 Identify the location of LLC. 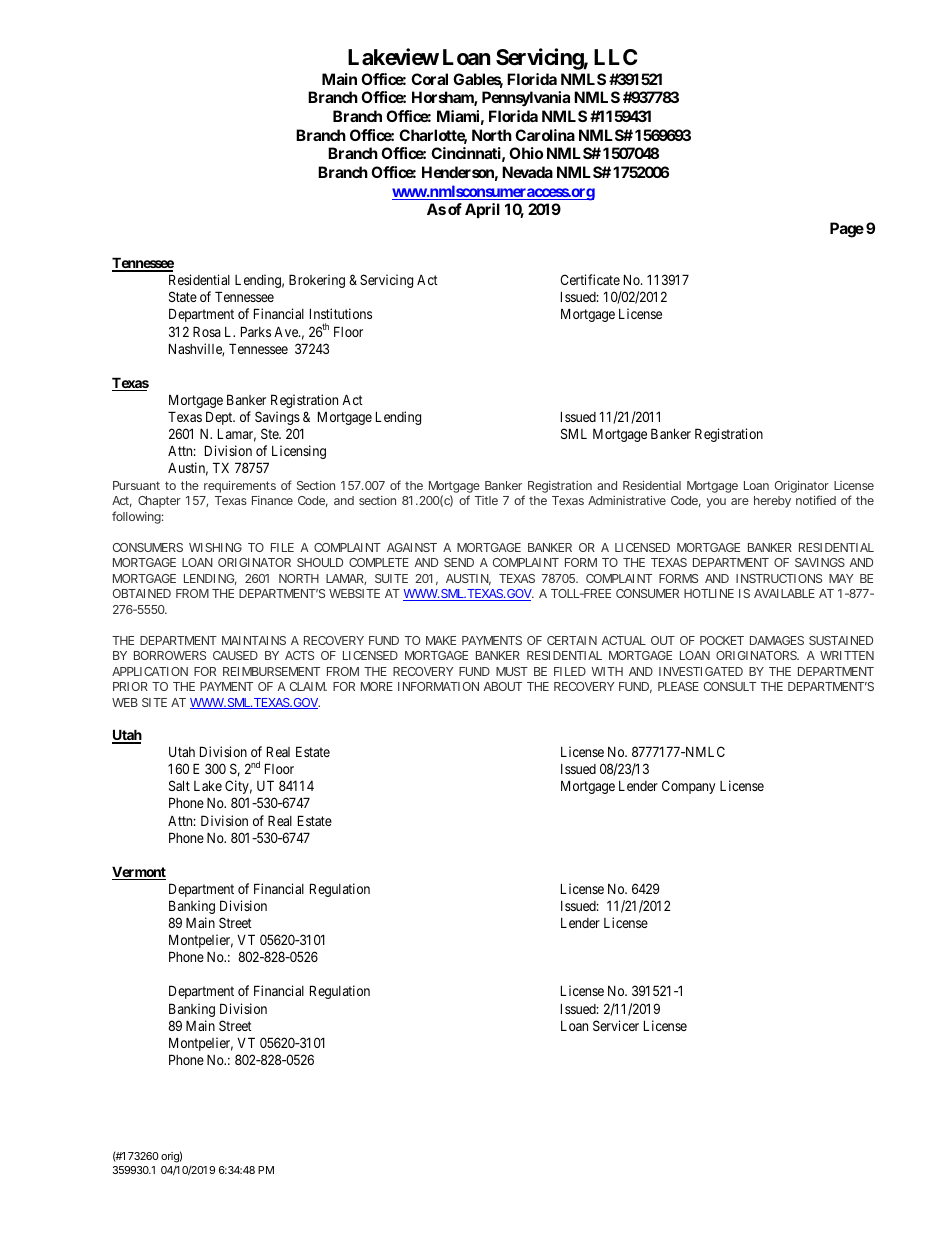
(615, 57).
